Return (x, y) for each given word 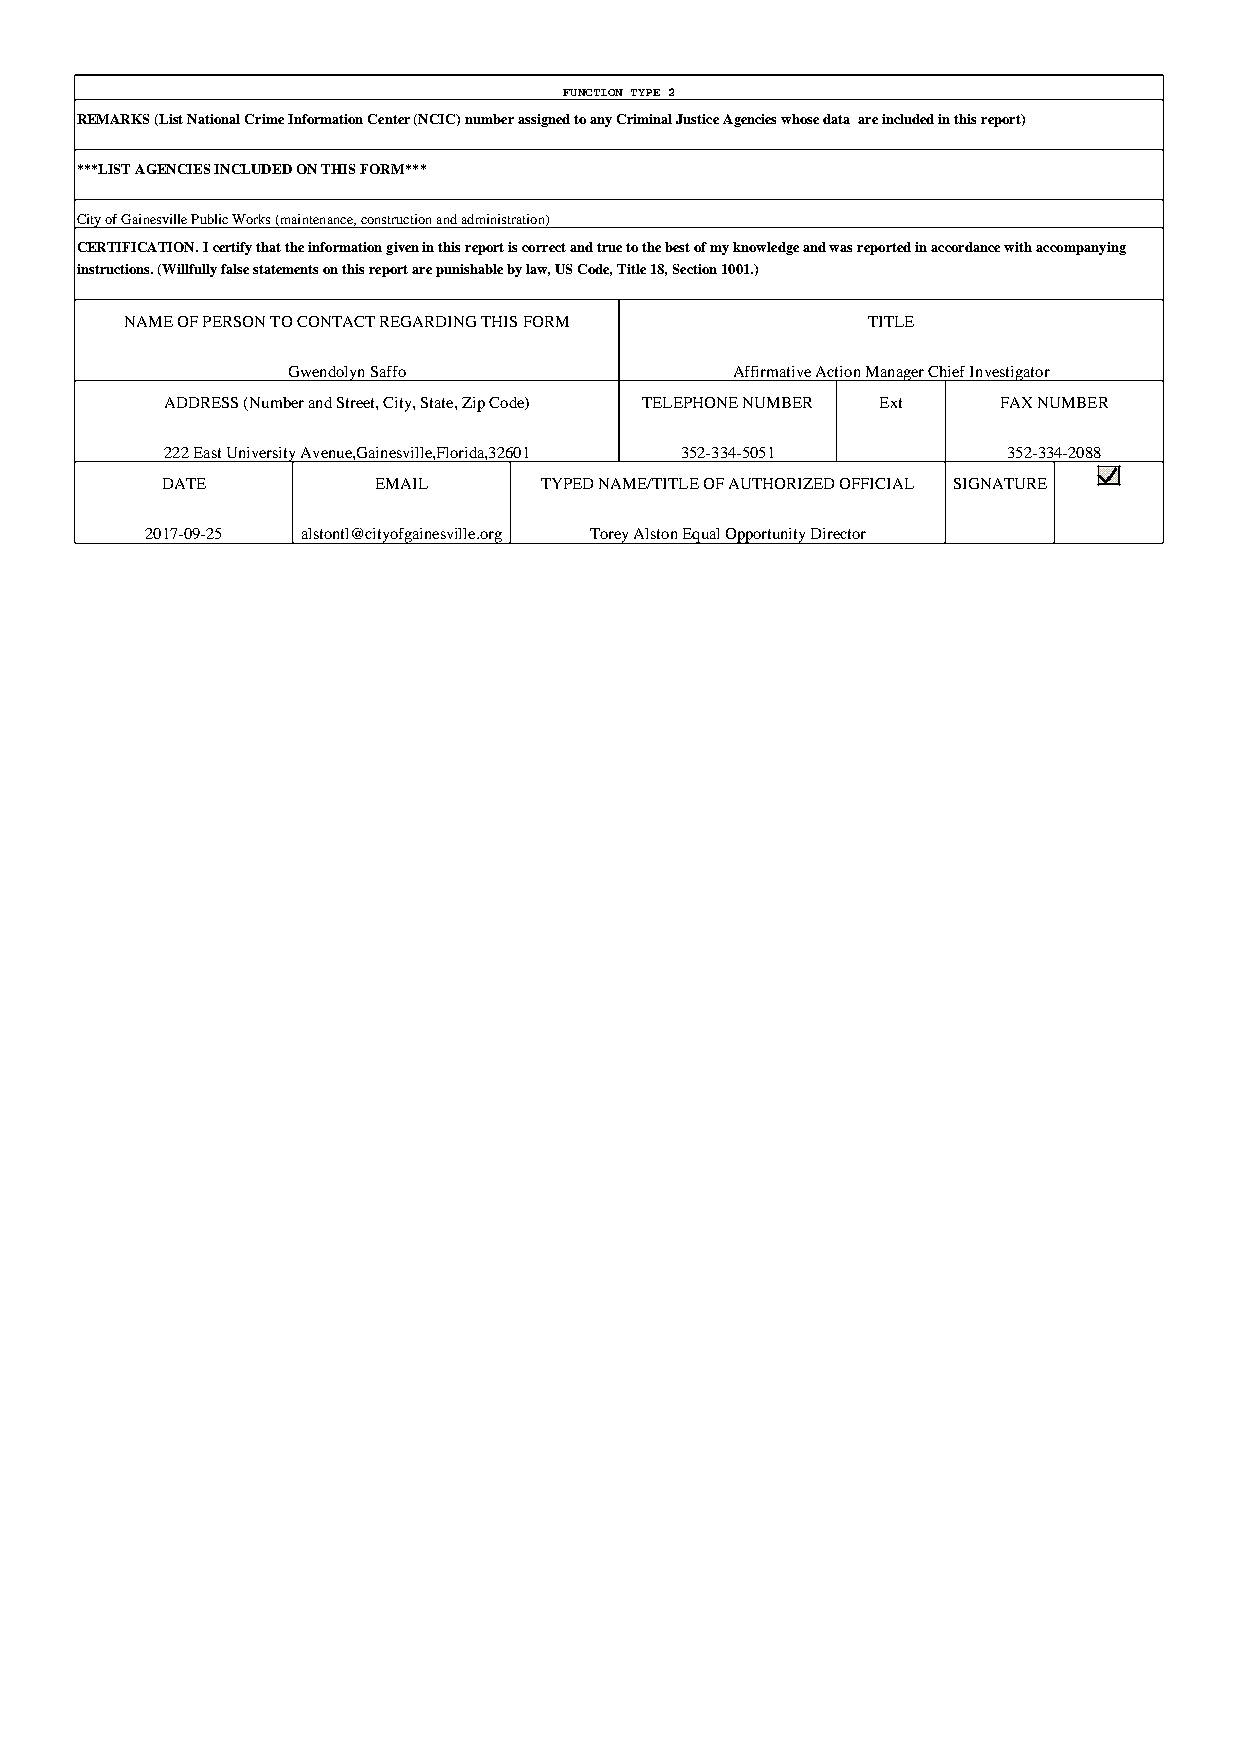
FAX (1016, 402)
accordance (965, 247)
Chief (946, 371)
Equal (701, 536)
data (836, 119)
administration (504, 220)
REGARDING (428, 321)
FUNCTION (593, 92)
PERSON (234, 321)
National (213, 119)
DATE (184, 483)
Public (209, 219)
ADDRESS (201, 402)
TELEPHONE (690, 402)
